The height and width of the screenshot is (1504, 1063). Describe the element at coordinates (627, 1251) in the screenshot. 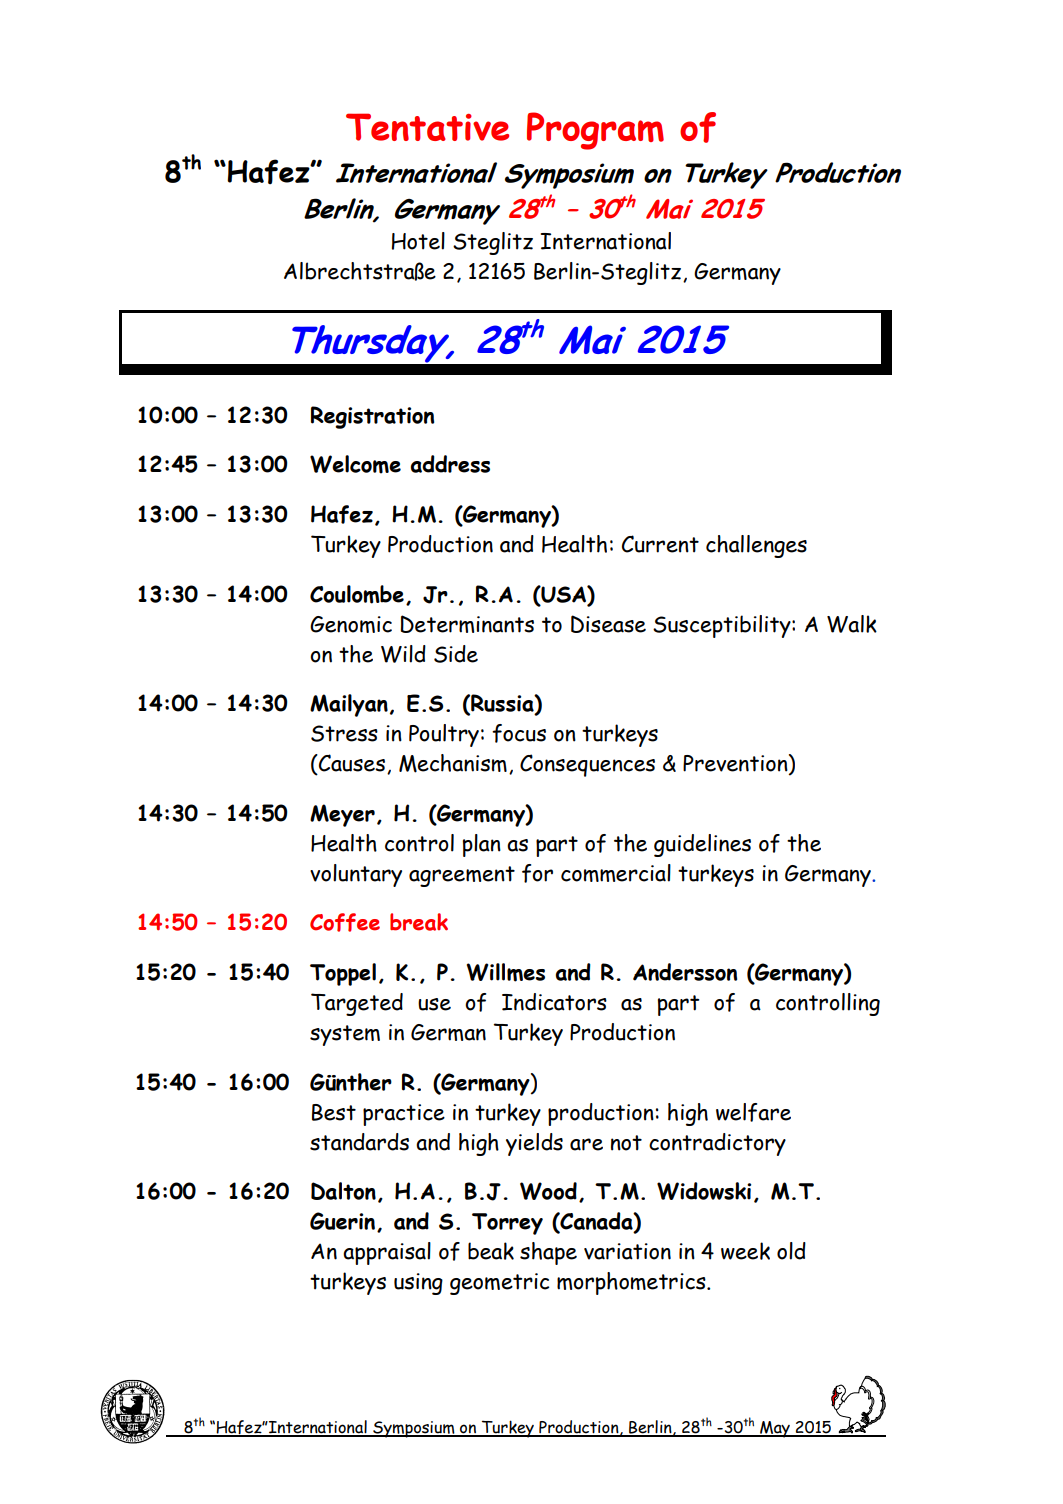

I see `variation` at that location.
